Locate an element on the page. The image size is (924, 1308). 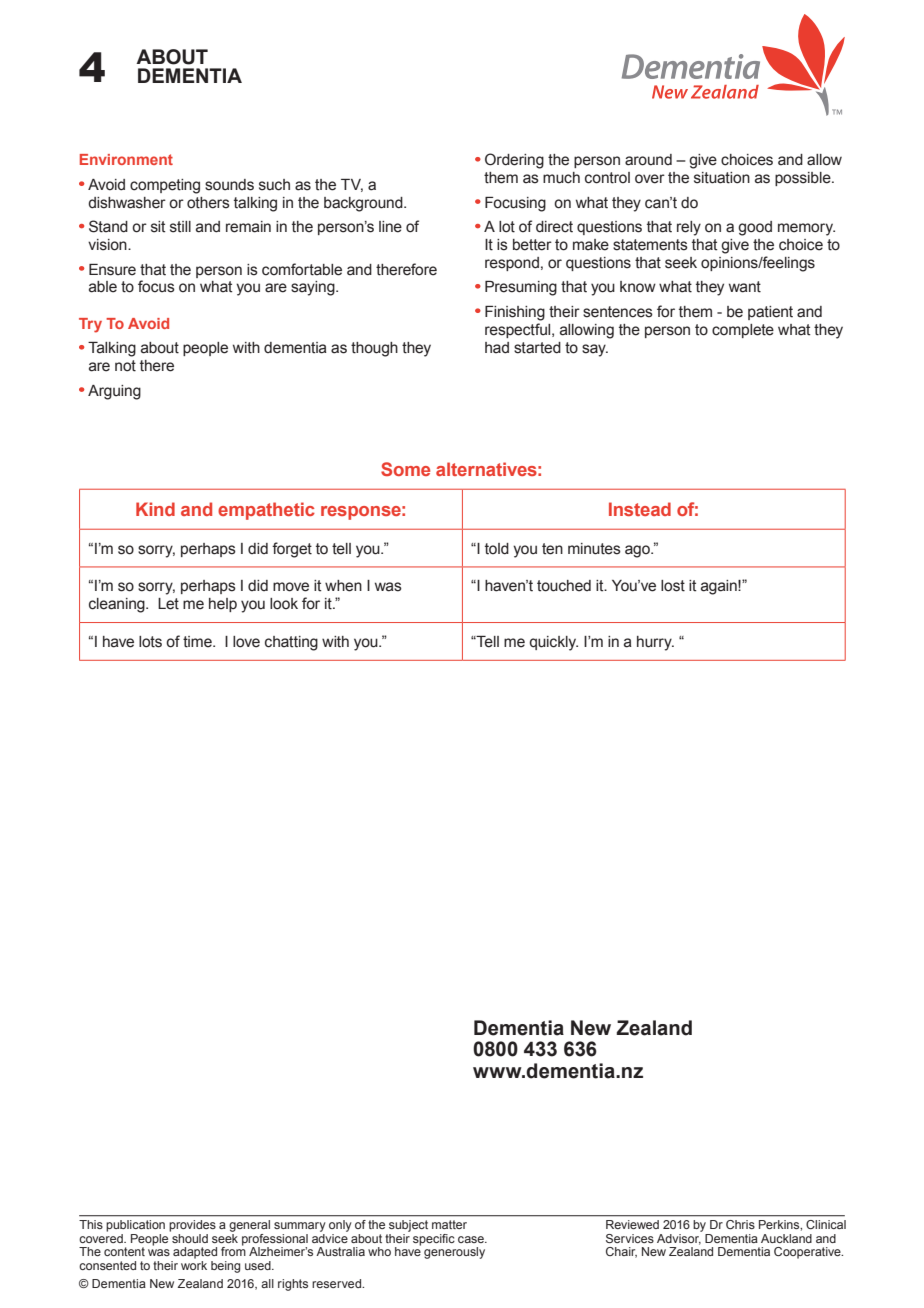
quickly is located at coordinates (553, 643).
